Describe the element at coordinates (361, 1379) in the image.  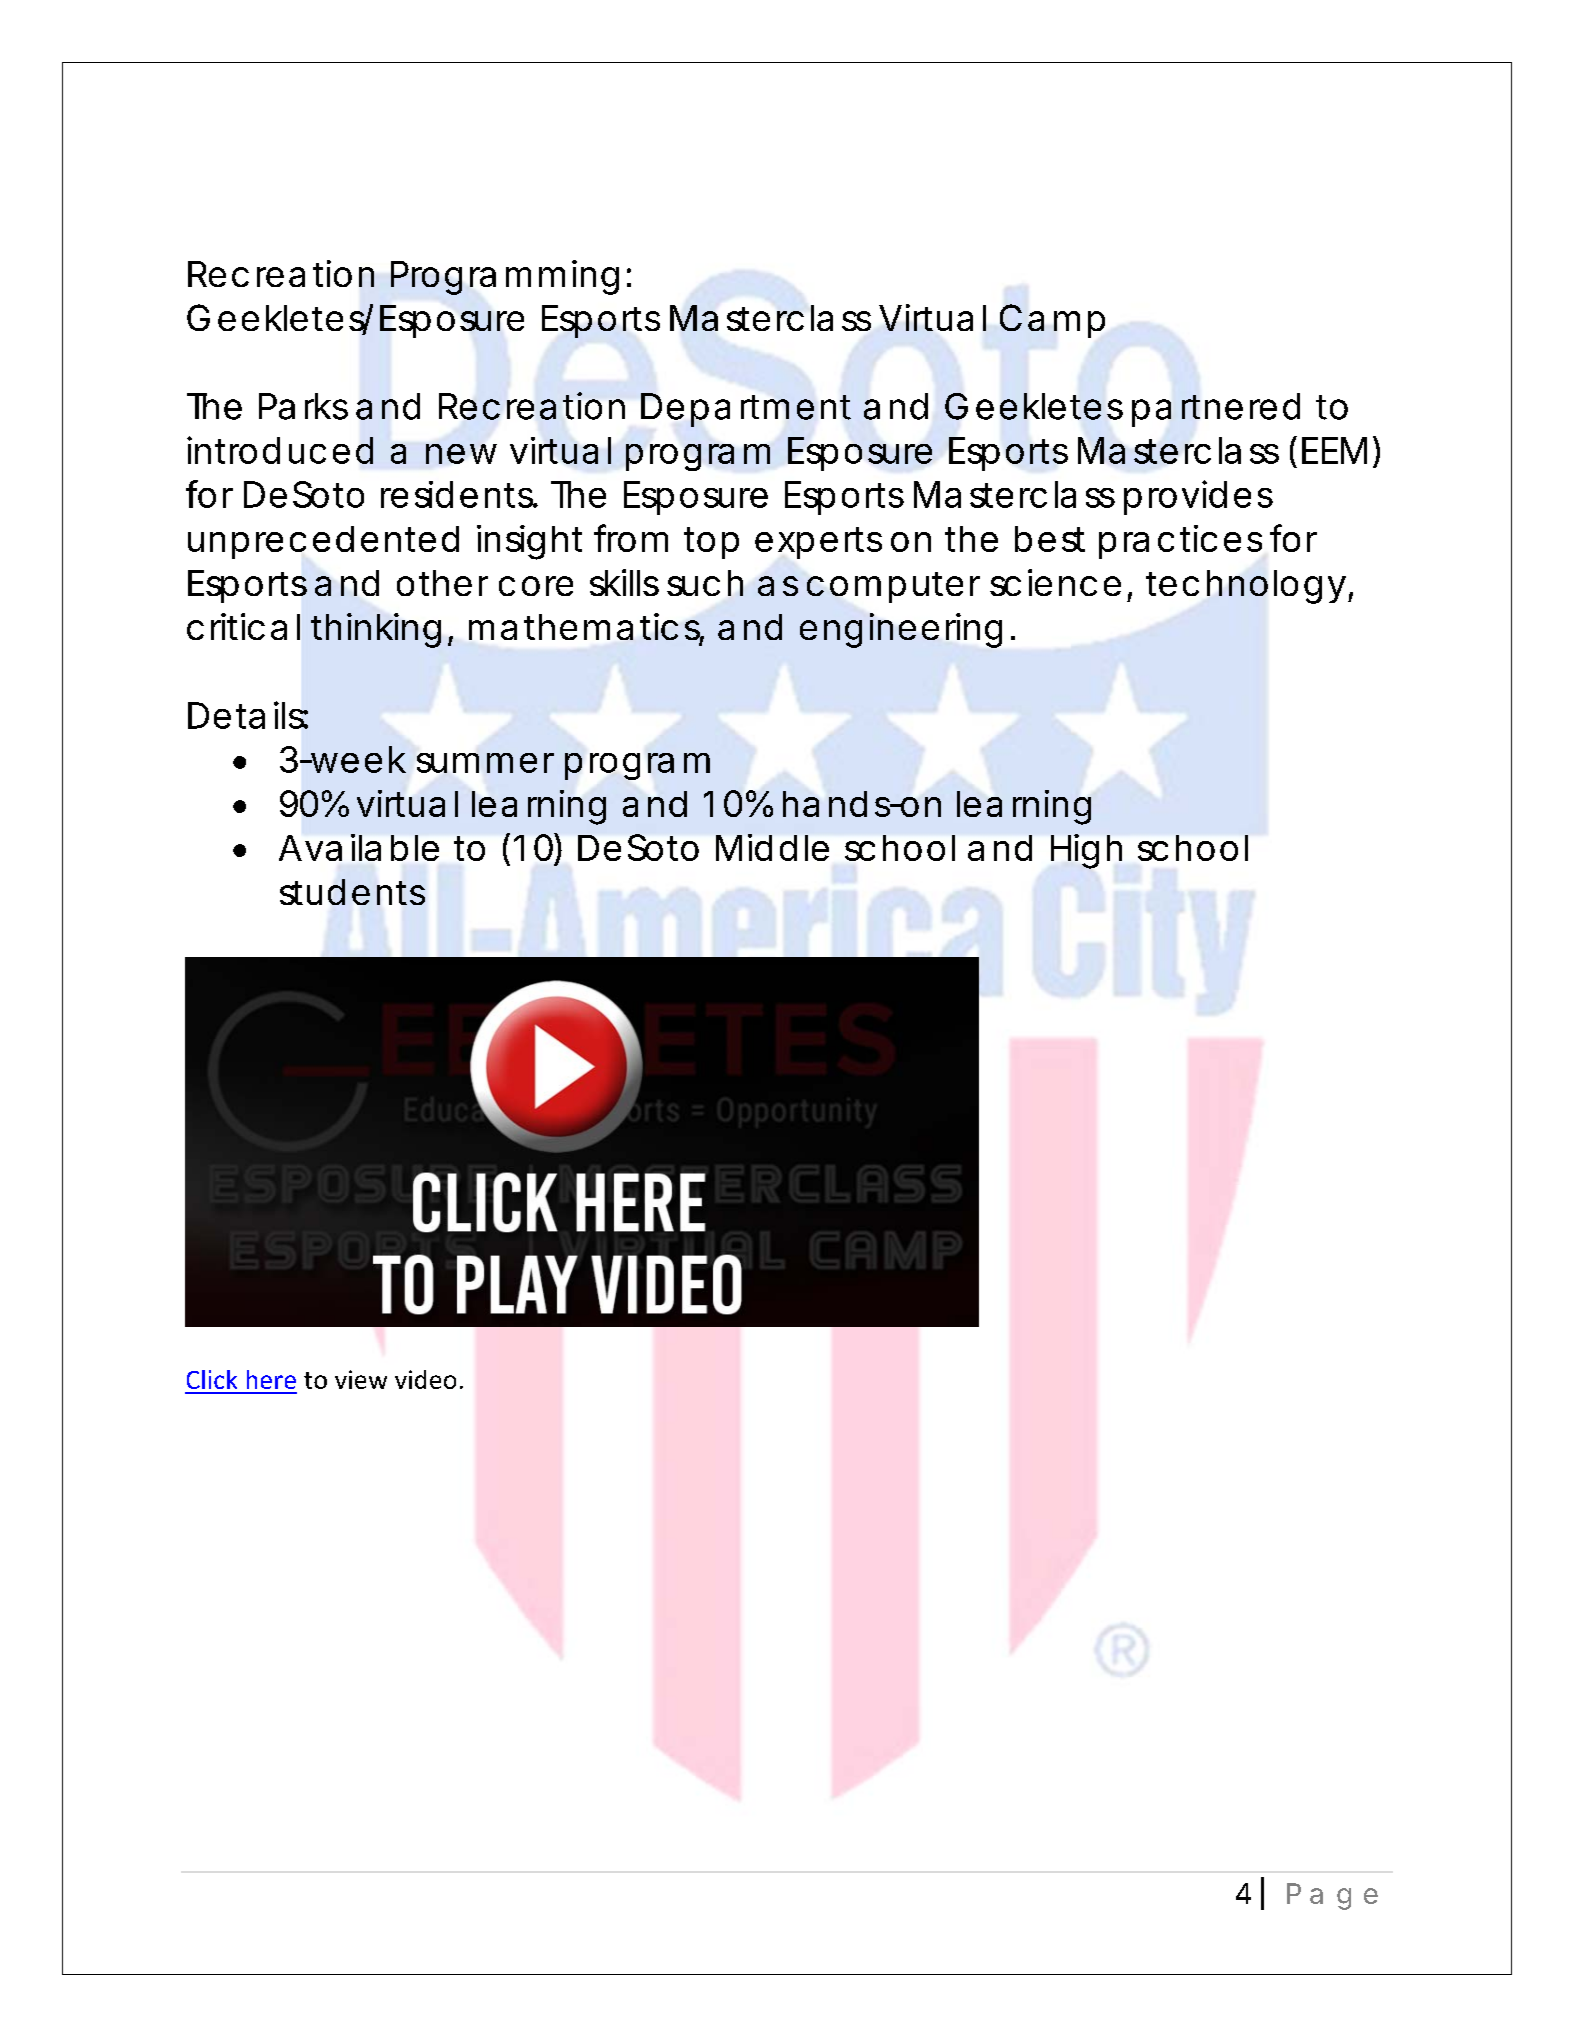
I see `view` at that location.
